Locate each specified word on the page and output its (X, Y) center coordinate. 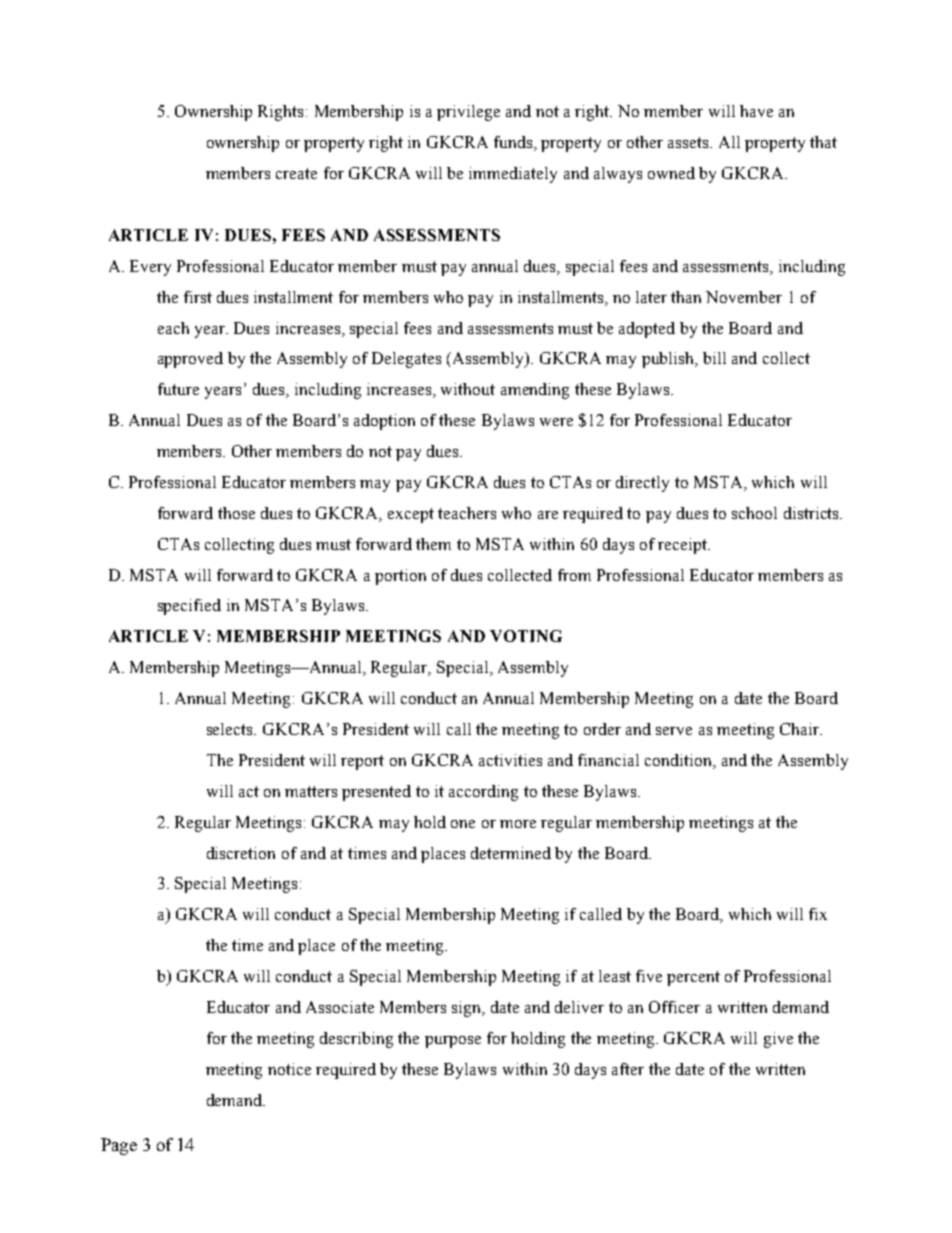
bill (714, 358)
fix (818, 914)
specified (189, 607)
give (778, 1040)
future (178, 389)
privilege (468, 113)
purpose (453, 1042)
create (296, 173)
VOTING (526, 636)
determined (511, 853)
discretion (241, 853)
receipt (684, 546)
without (468, 389)
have (756, 111)
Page (119, 1146)
